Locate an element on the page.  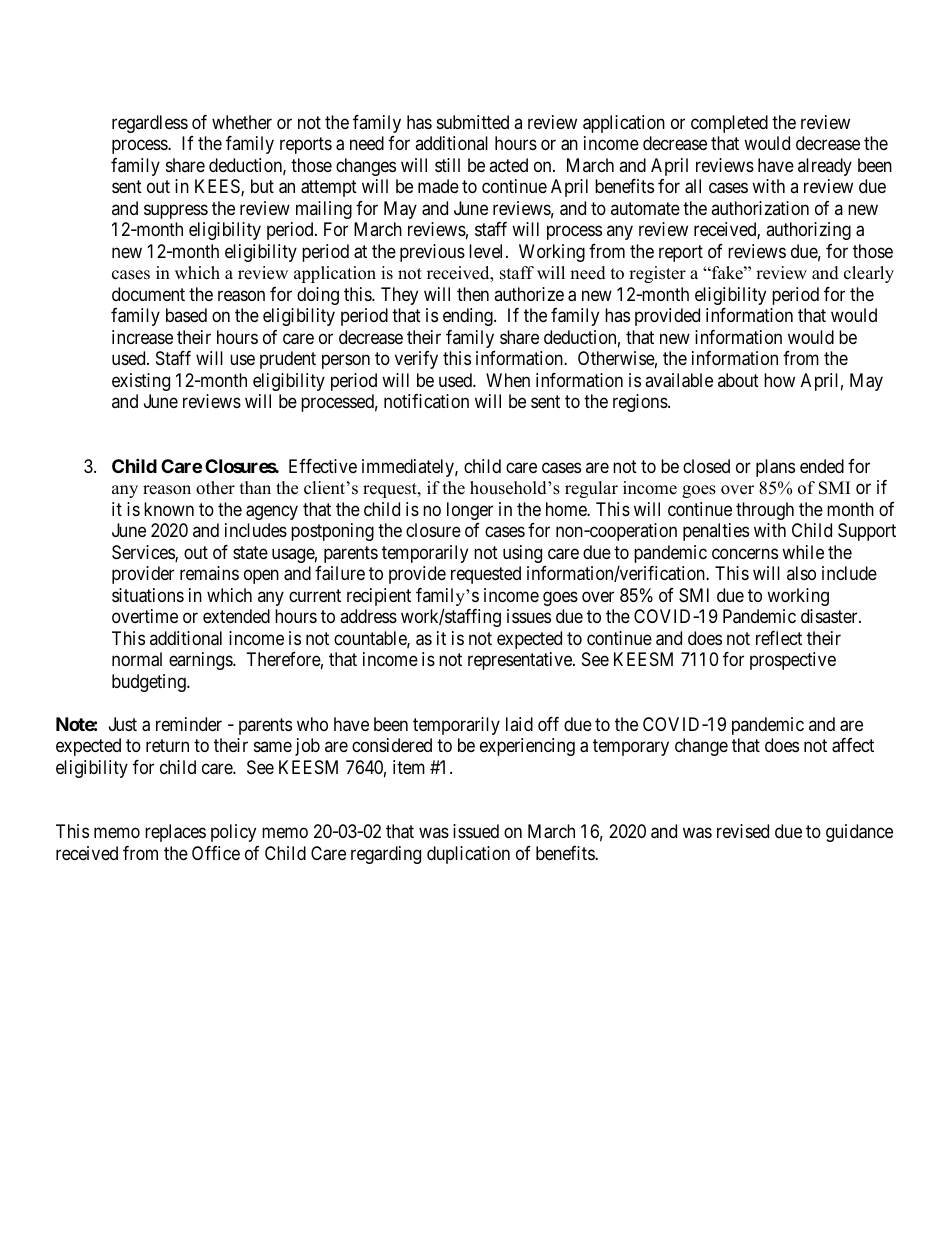
disaster is located at coordinates (830, 616).
